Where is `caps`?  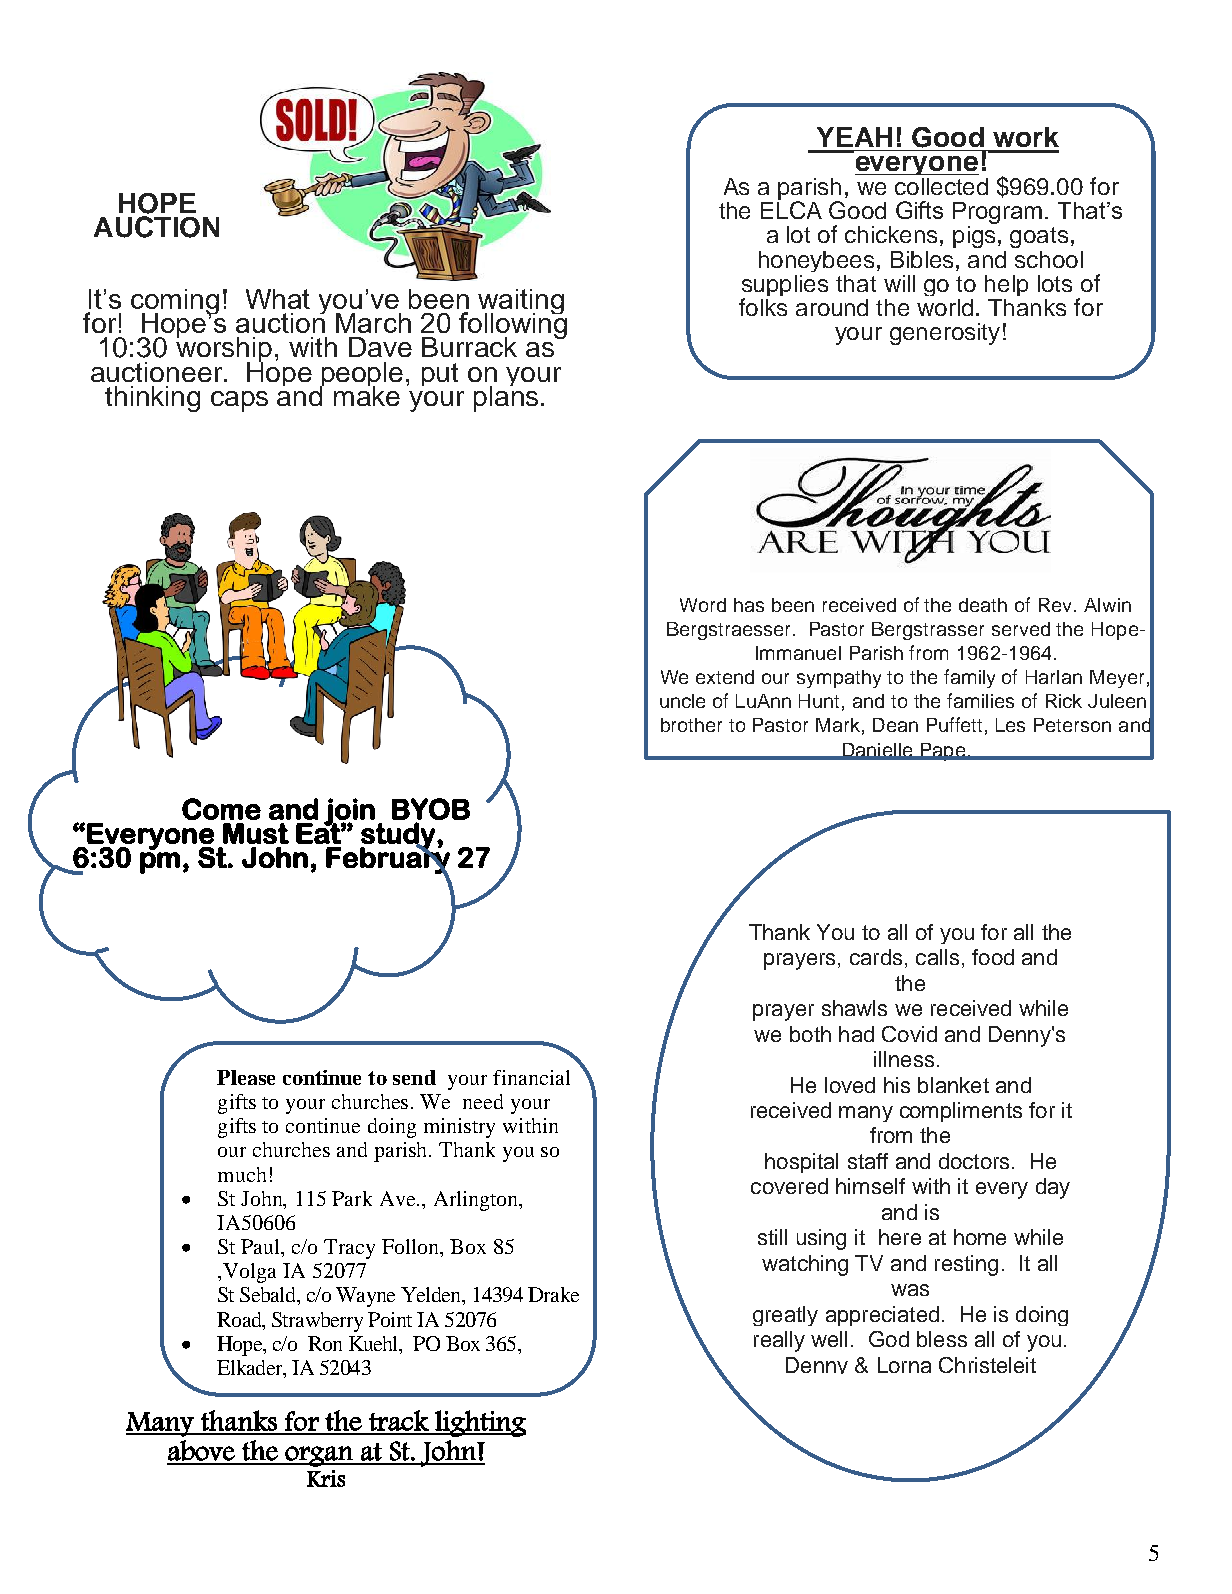 caps is located at coordinates (239, 401).
